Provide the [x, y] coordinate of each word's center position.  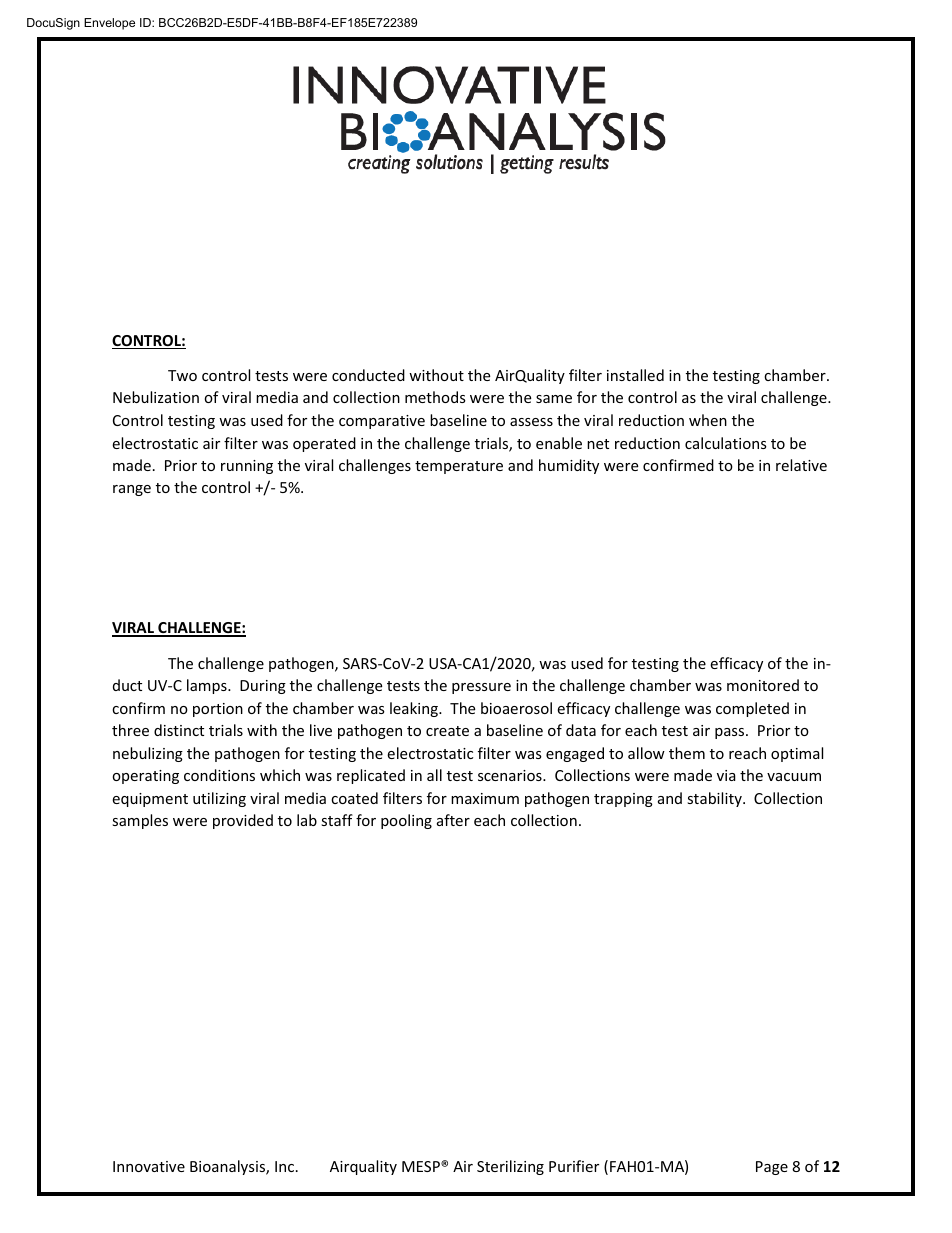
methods [435, 397]
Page [772, 1168]
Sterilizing [510, 1167]
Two [182, 375]
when [708, 420]
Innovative [149, 1166]
